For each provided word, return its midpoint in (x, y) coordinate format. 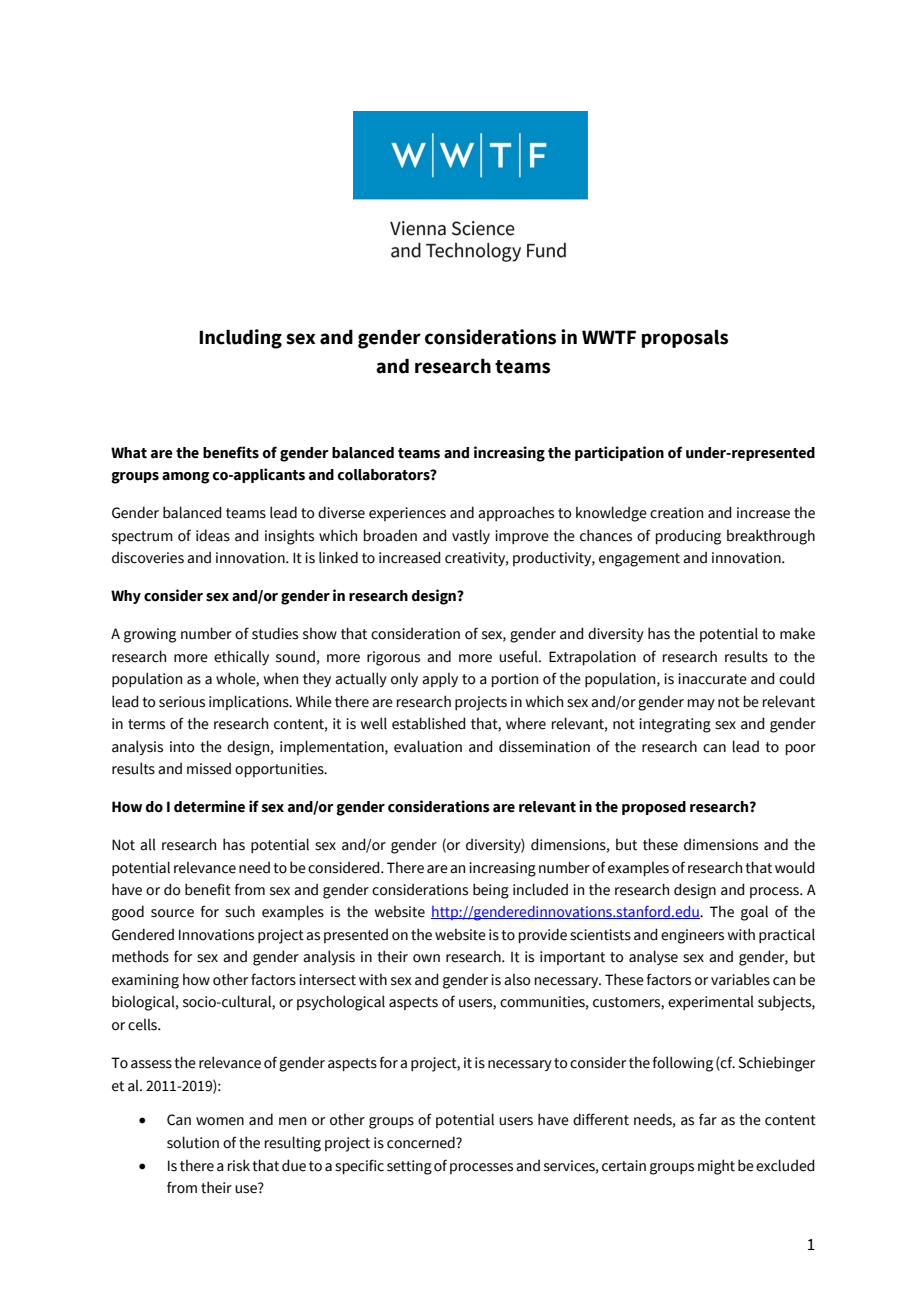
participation (619, 453)
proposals (685, 339)
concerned (422, 1142)
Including (240, 339)
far (708, 1119)
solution (193, 1142)
